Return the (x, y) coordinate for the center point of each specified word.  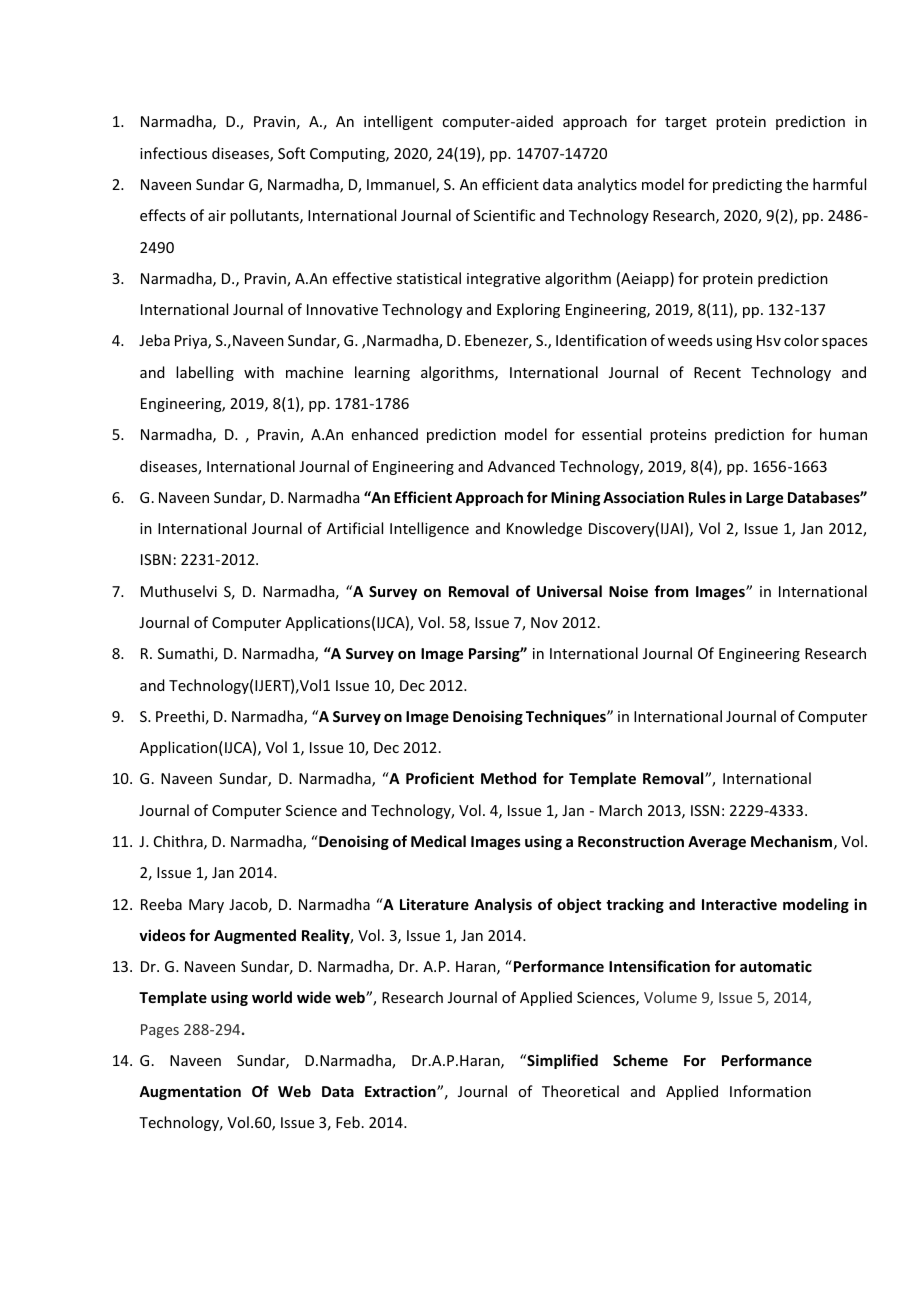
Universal (569, 591)
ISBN (156, 559)
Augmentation (190, 1092)
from (671, 591)
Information (770, 1091)
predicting (747, 185)
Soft (291, 153)
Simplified (561, 1061)
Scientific (504, 215)
